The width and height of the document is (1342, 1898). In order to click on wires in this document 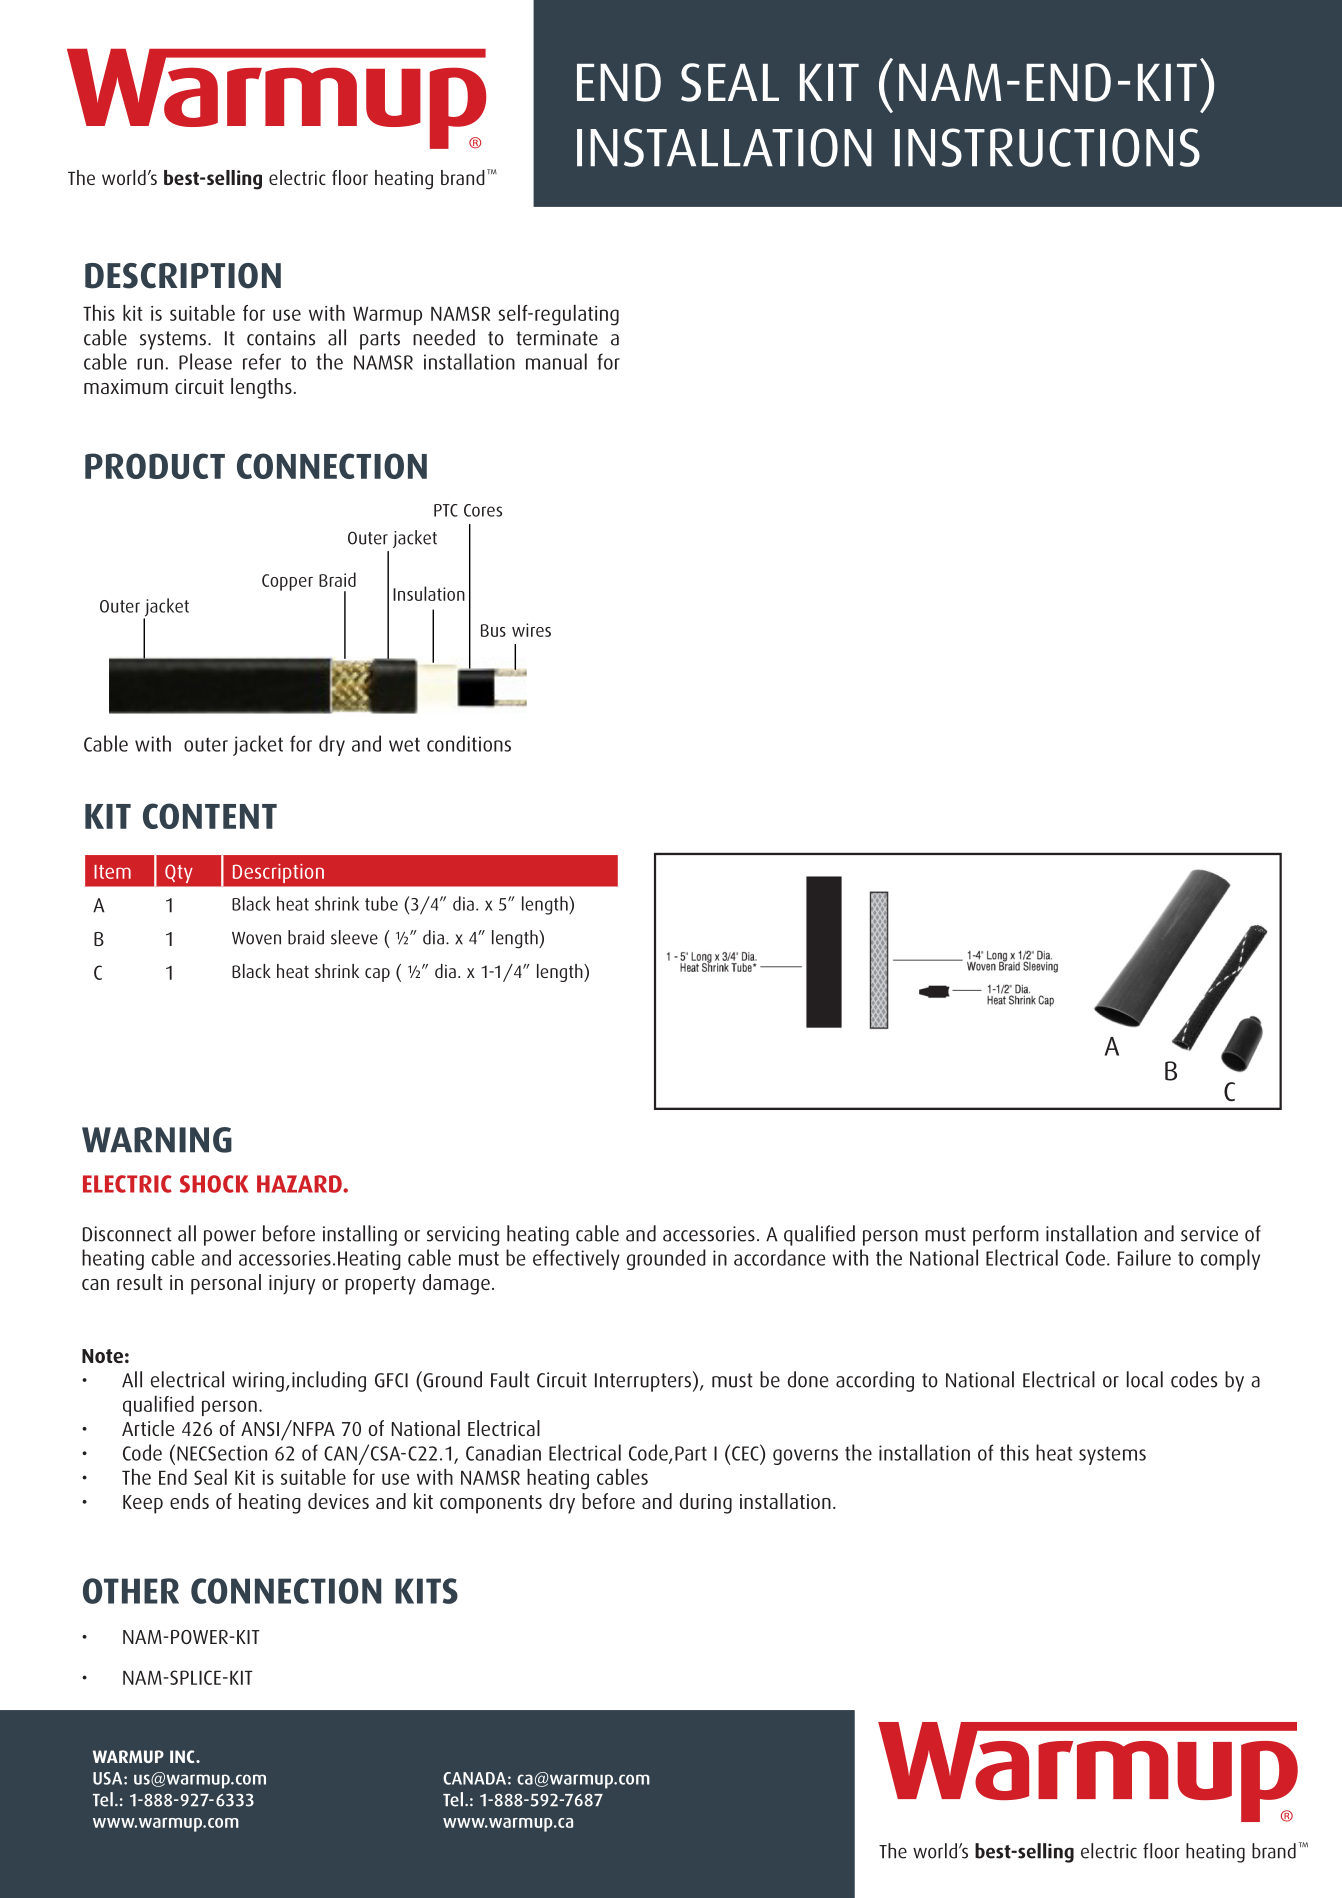, I will do `click(531, 630)`.
